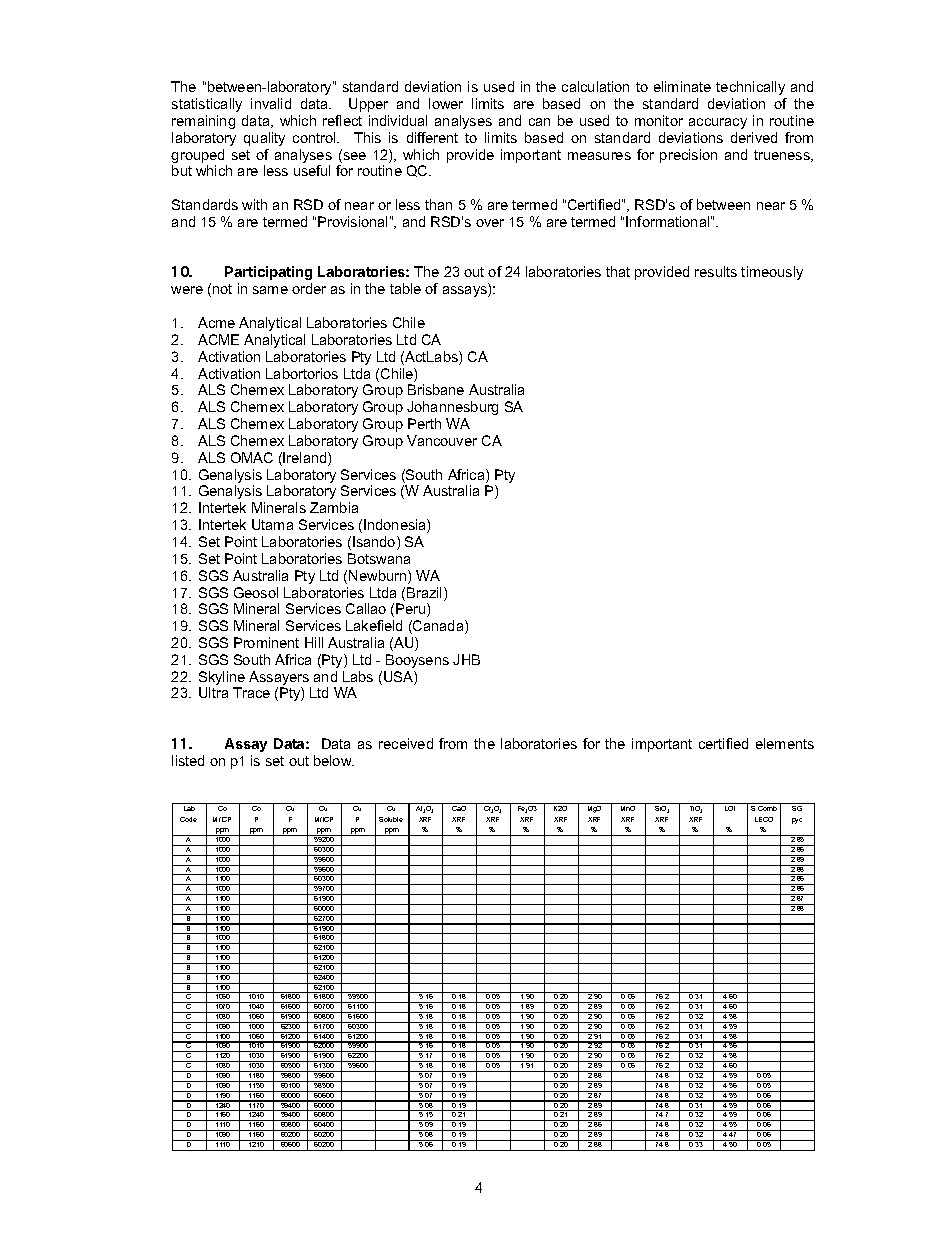 This page has width=952, height=1233. I want to click on Vancouver, so click(442, 440).
